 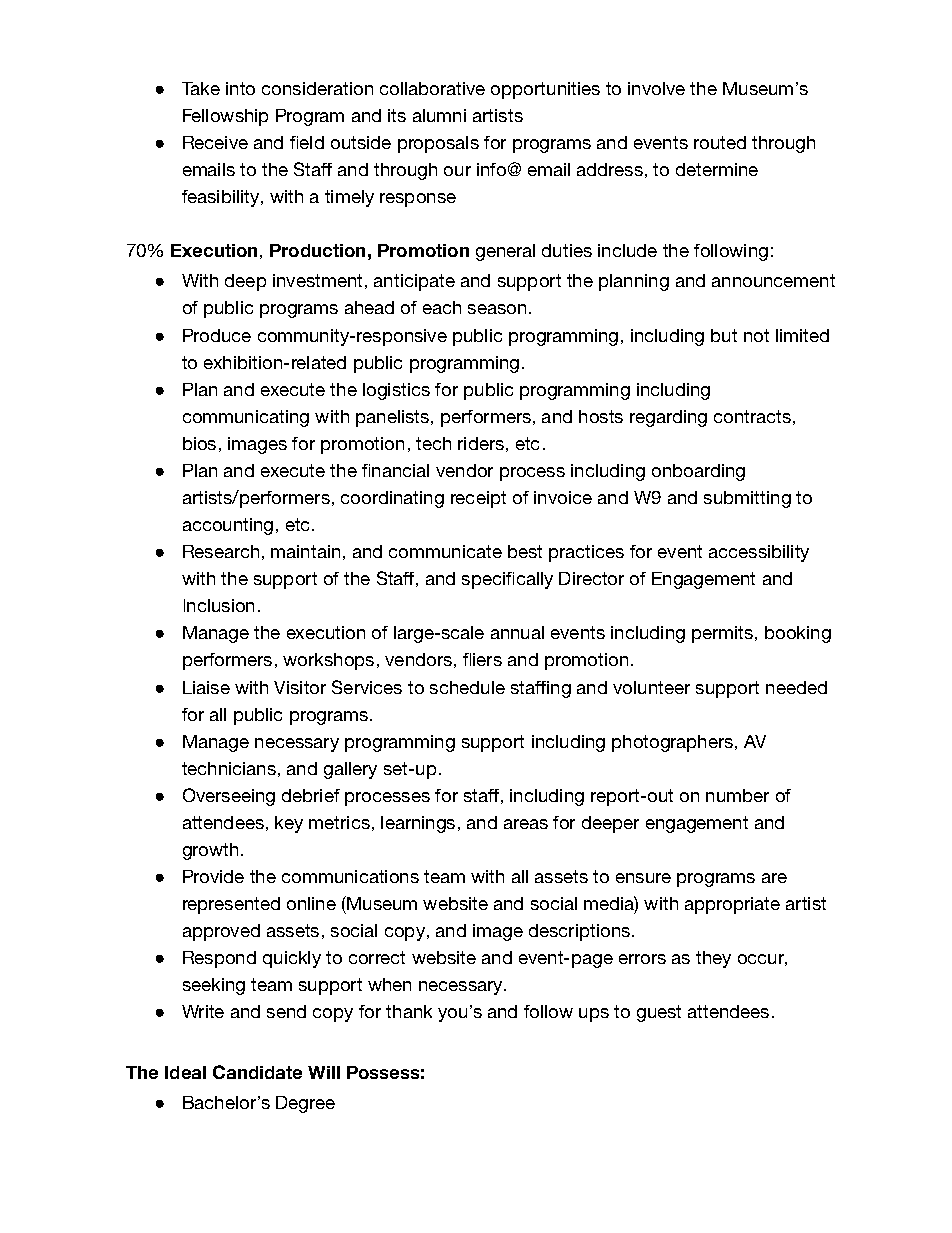 I want to click on specifically, so click(x=507, y=580).
